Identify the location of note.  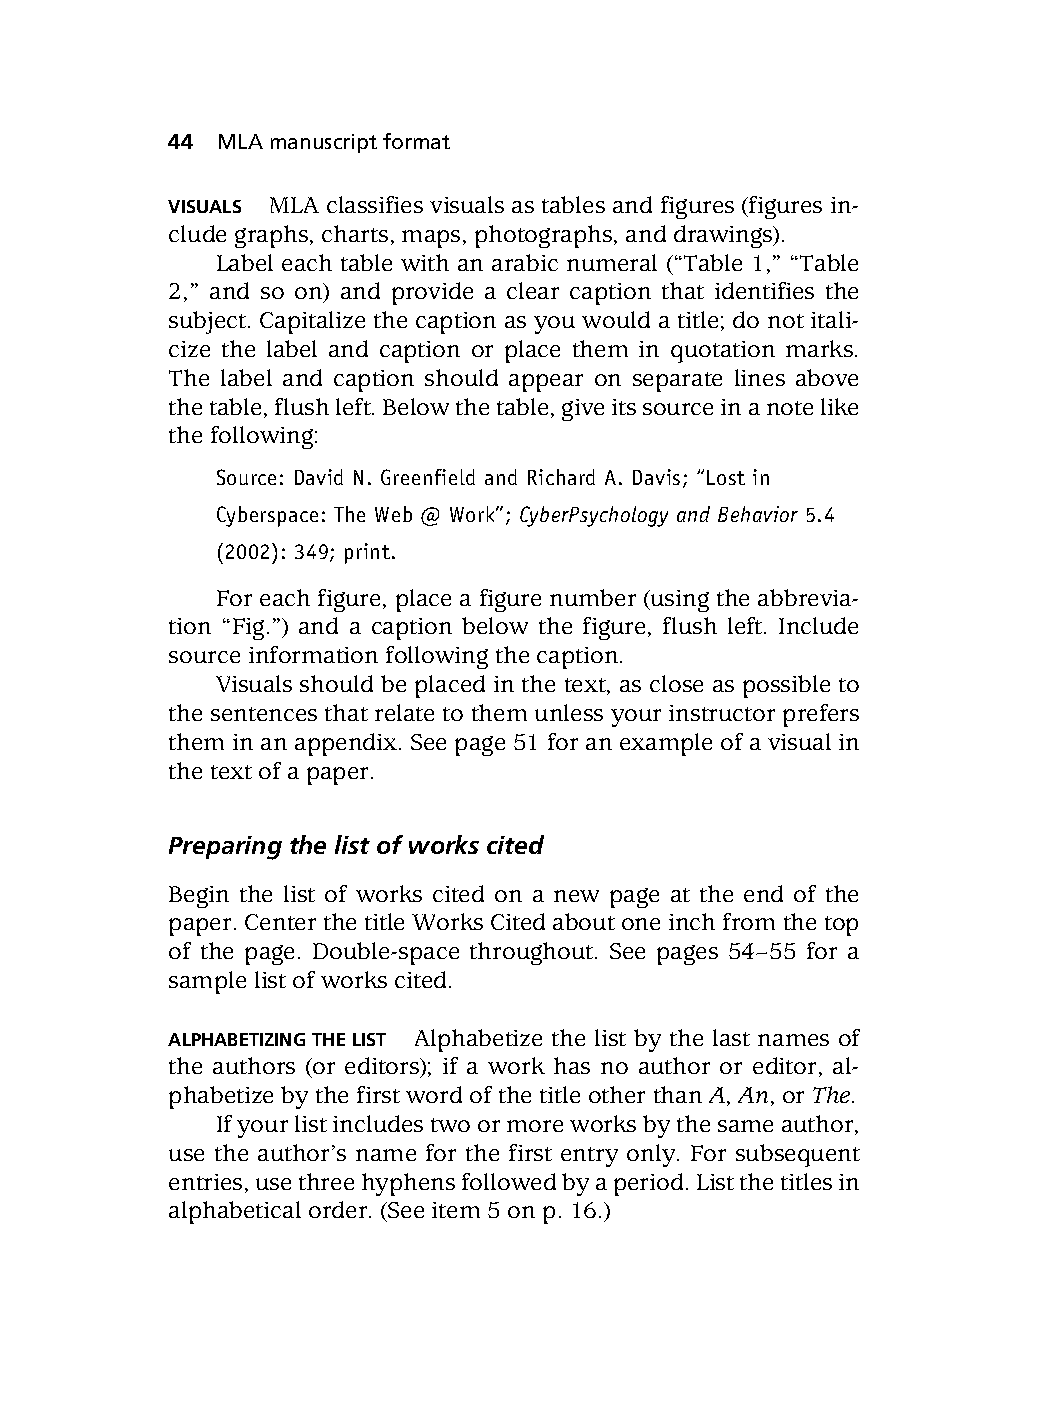
(790, 408).
